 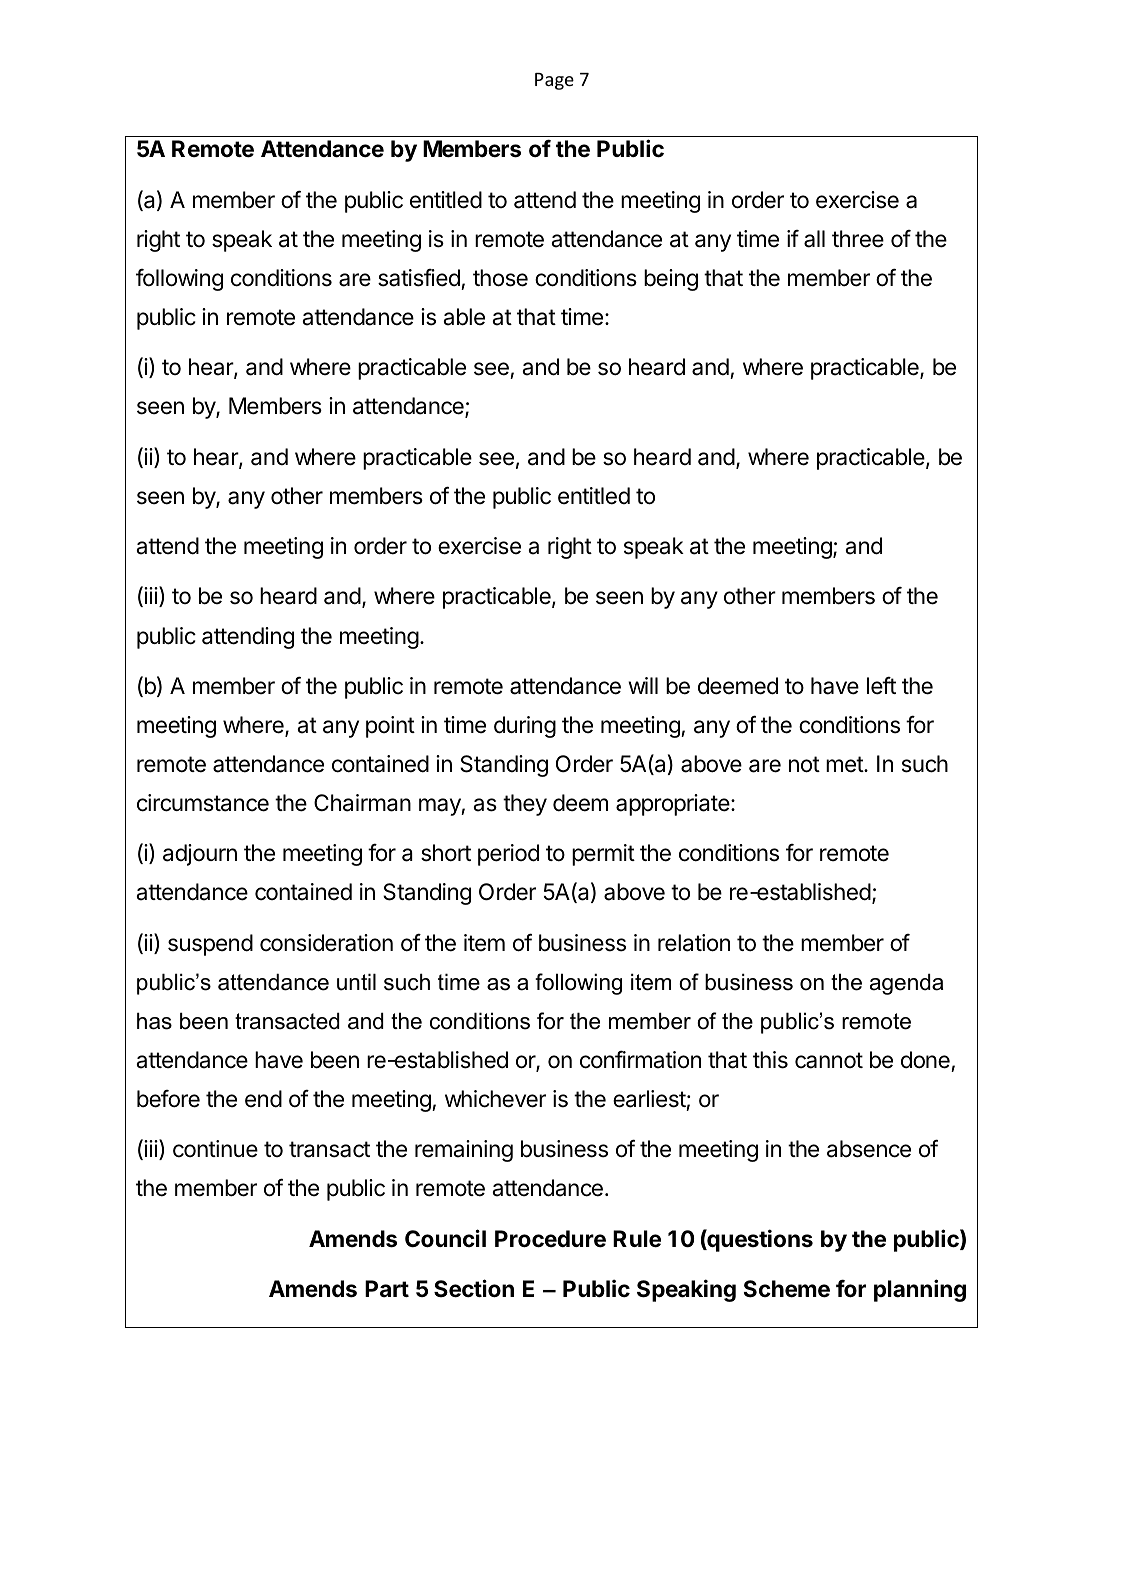 I want to click on all, so click(x=814, y=239).
